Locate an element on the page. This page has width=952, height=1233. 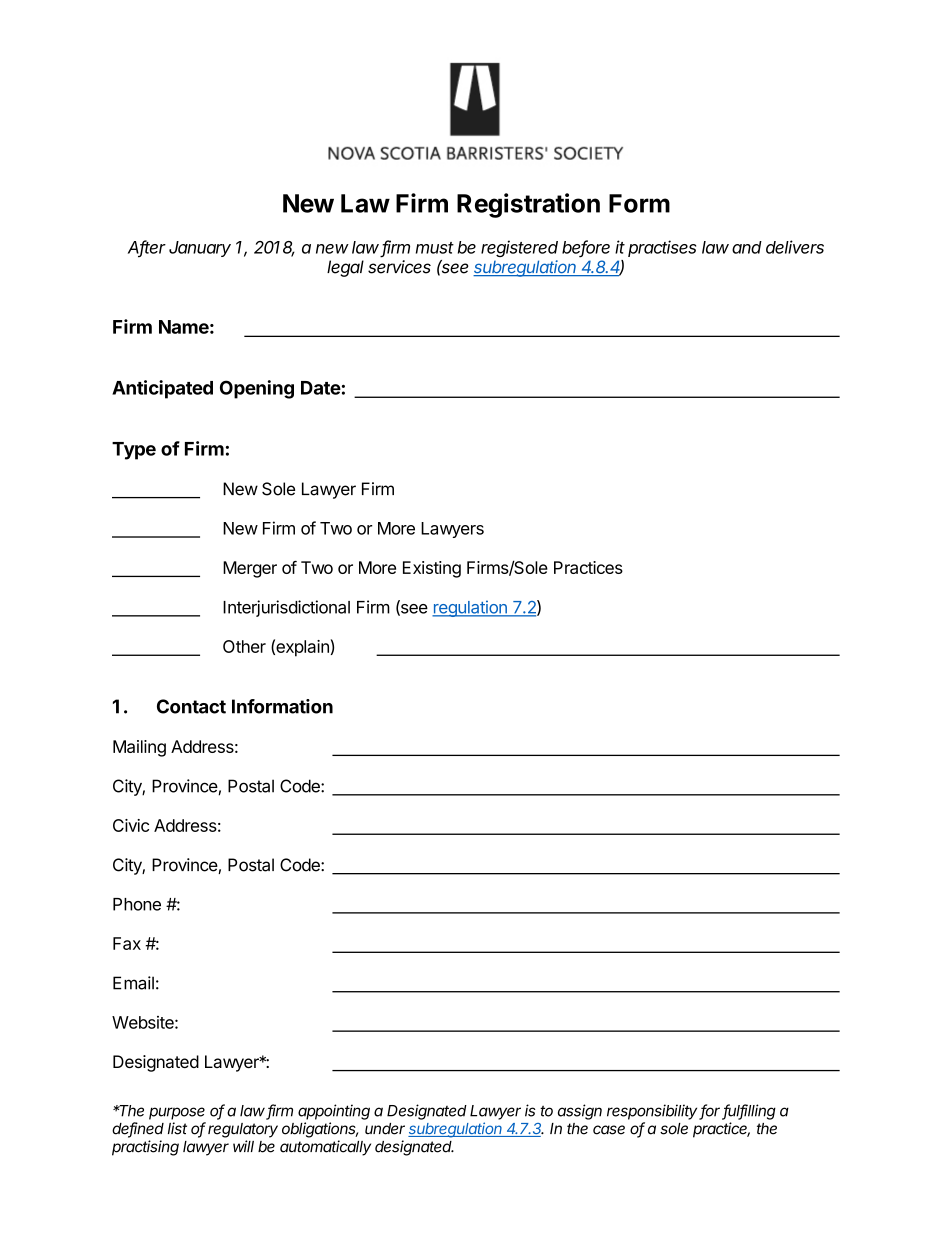
Existing is located at coordinates (432, 569).
